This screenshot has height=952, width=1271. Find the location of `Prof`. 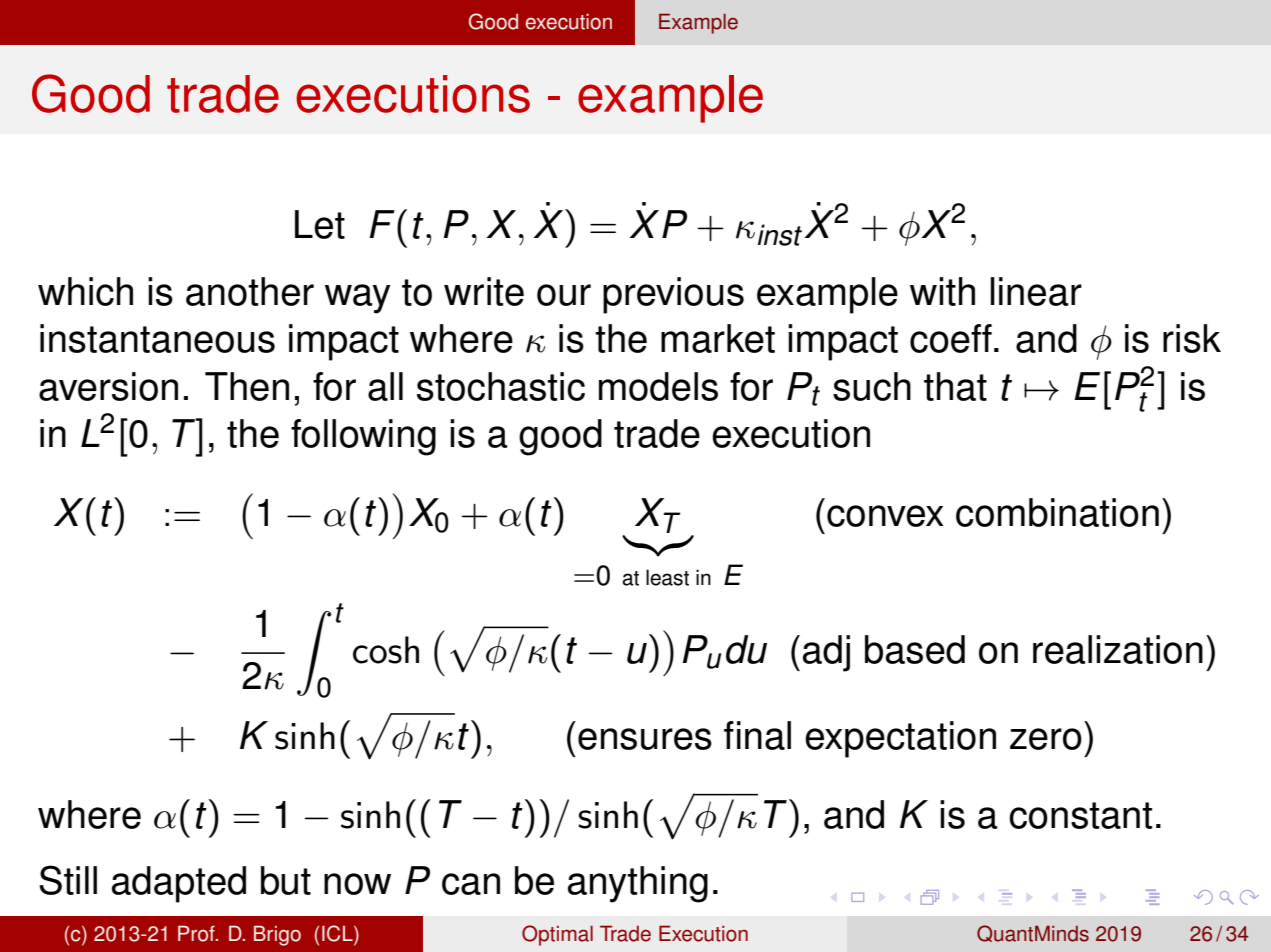

Prof is located at coordinates (197, 933).
